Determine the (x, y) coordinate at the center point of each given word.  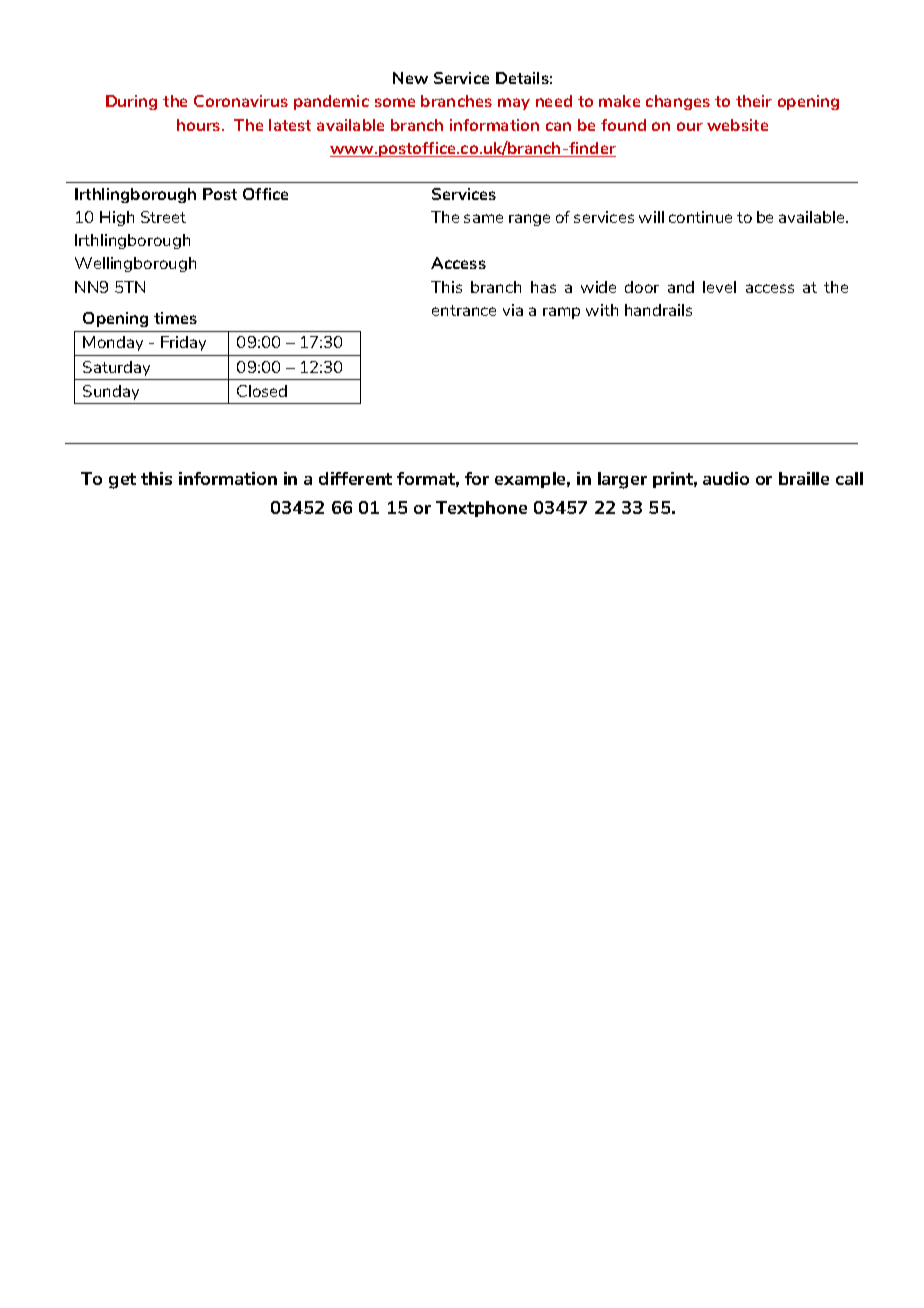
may (514, 104)
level (719, 287)
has (543, 287)
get (122, 481)
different (355, 478)
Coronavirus (241, 101)
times (175, 318)
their (754, 101)
